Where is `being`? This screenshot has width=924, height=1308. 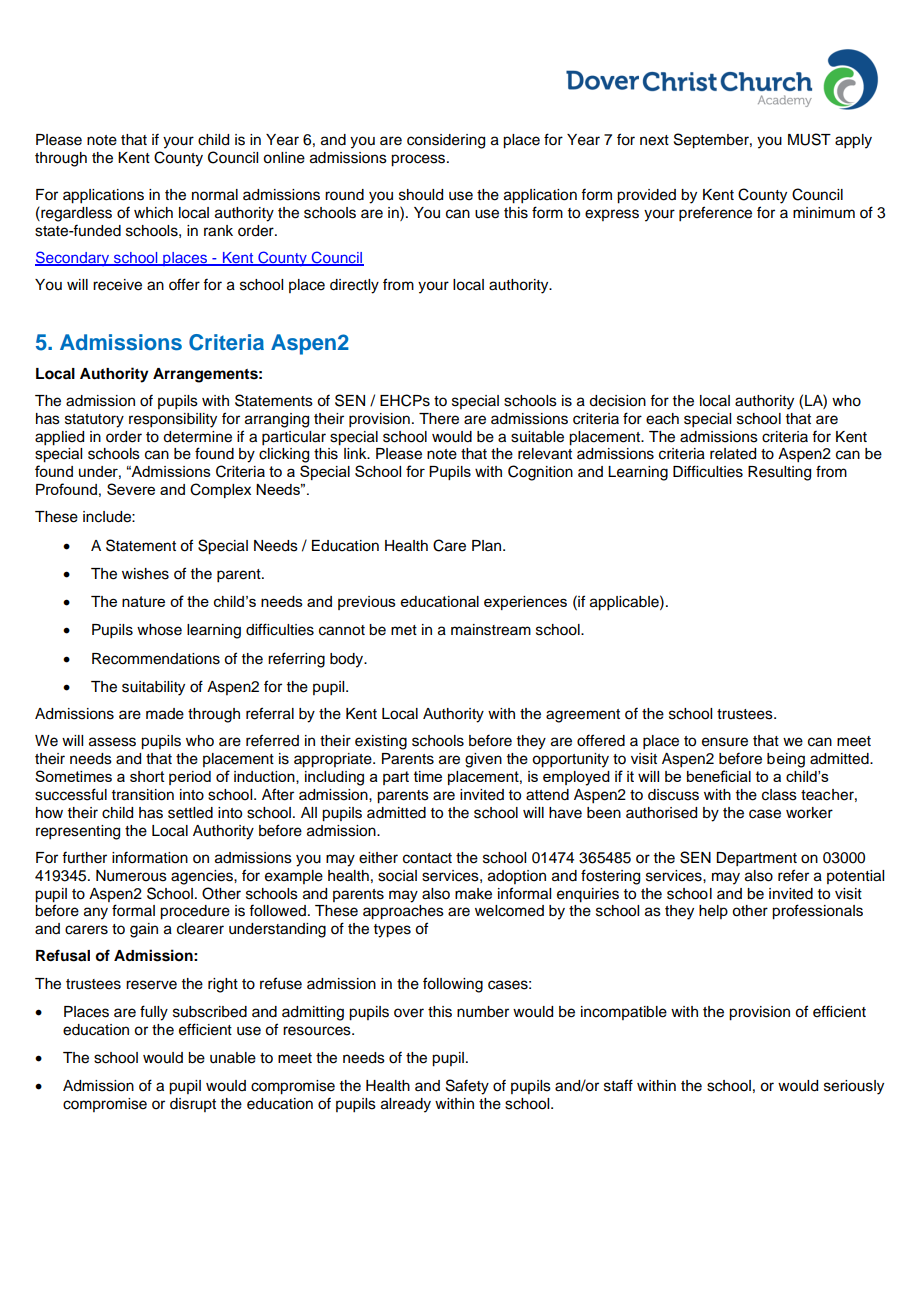 being is located at coordinates (786, 760).
